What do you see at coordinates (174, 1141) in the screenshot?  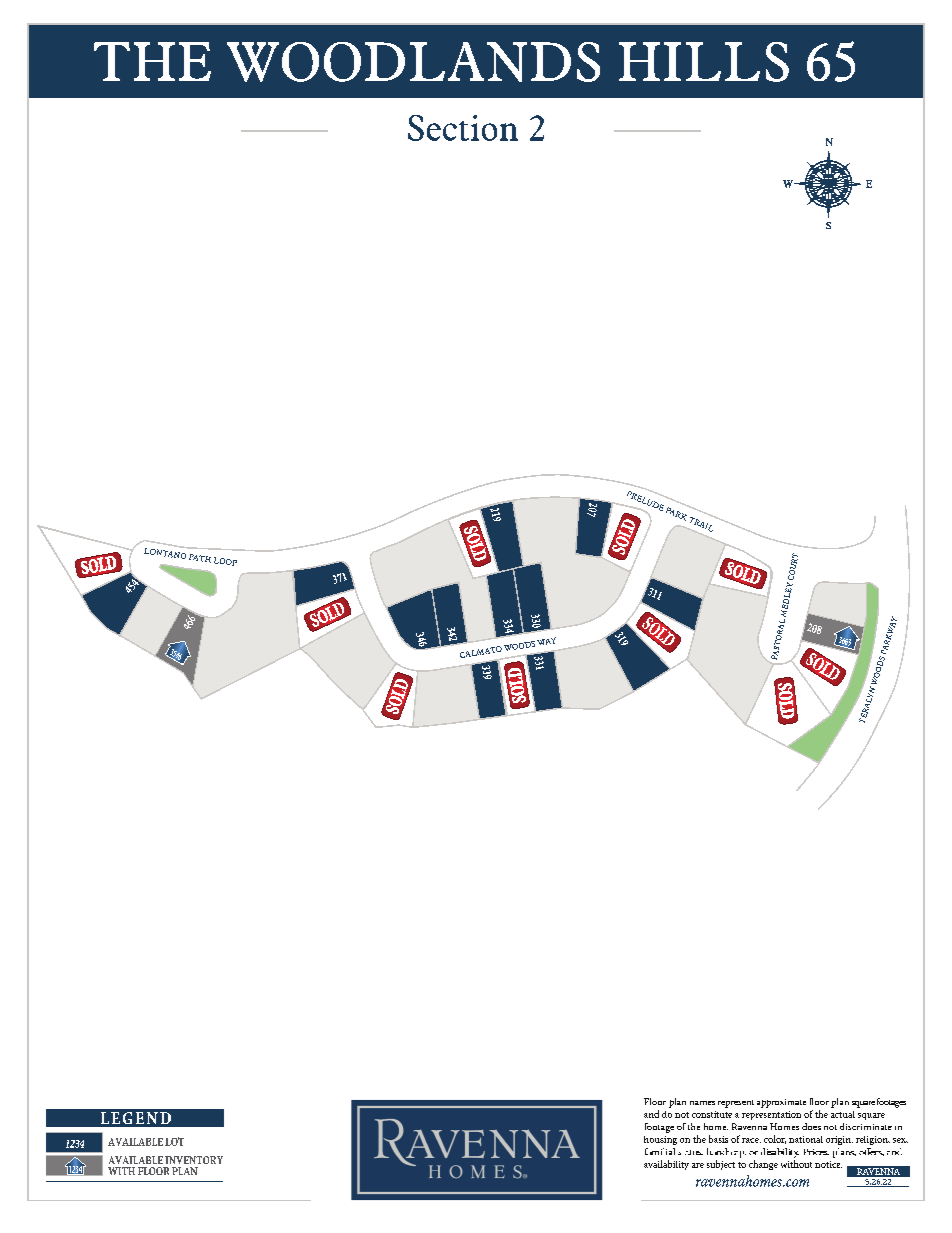 I see `LOT` at bounding box center [174, 1141].
